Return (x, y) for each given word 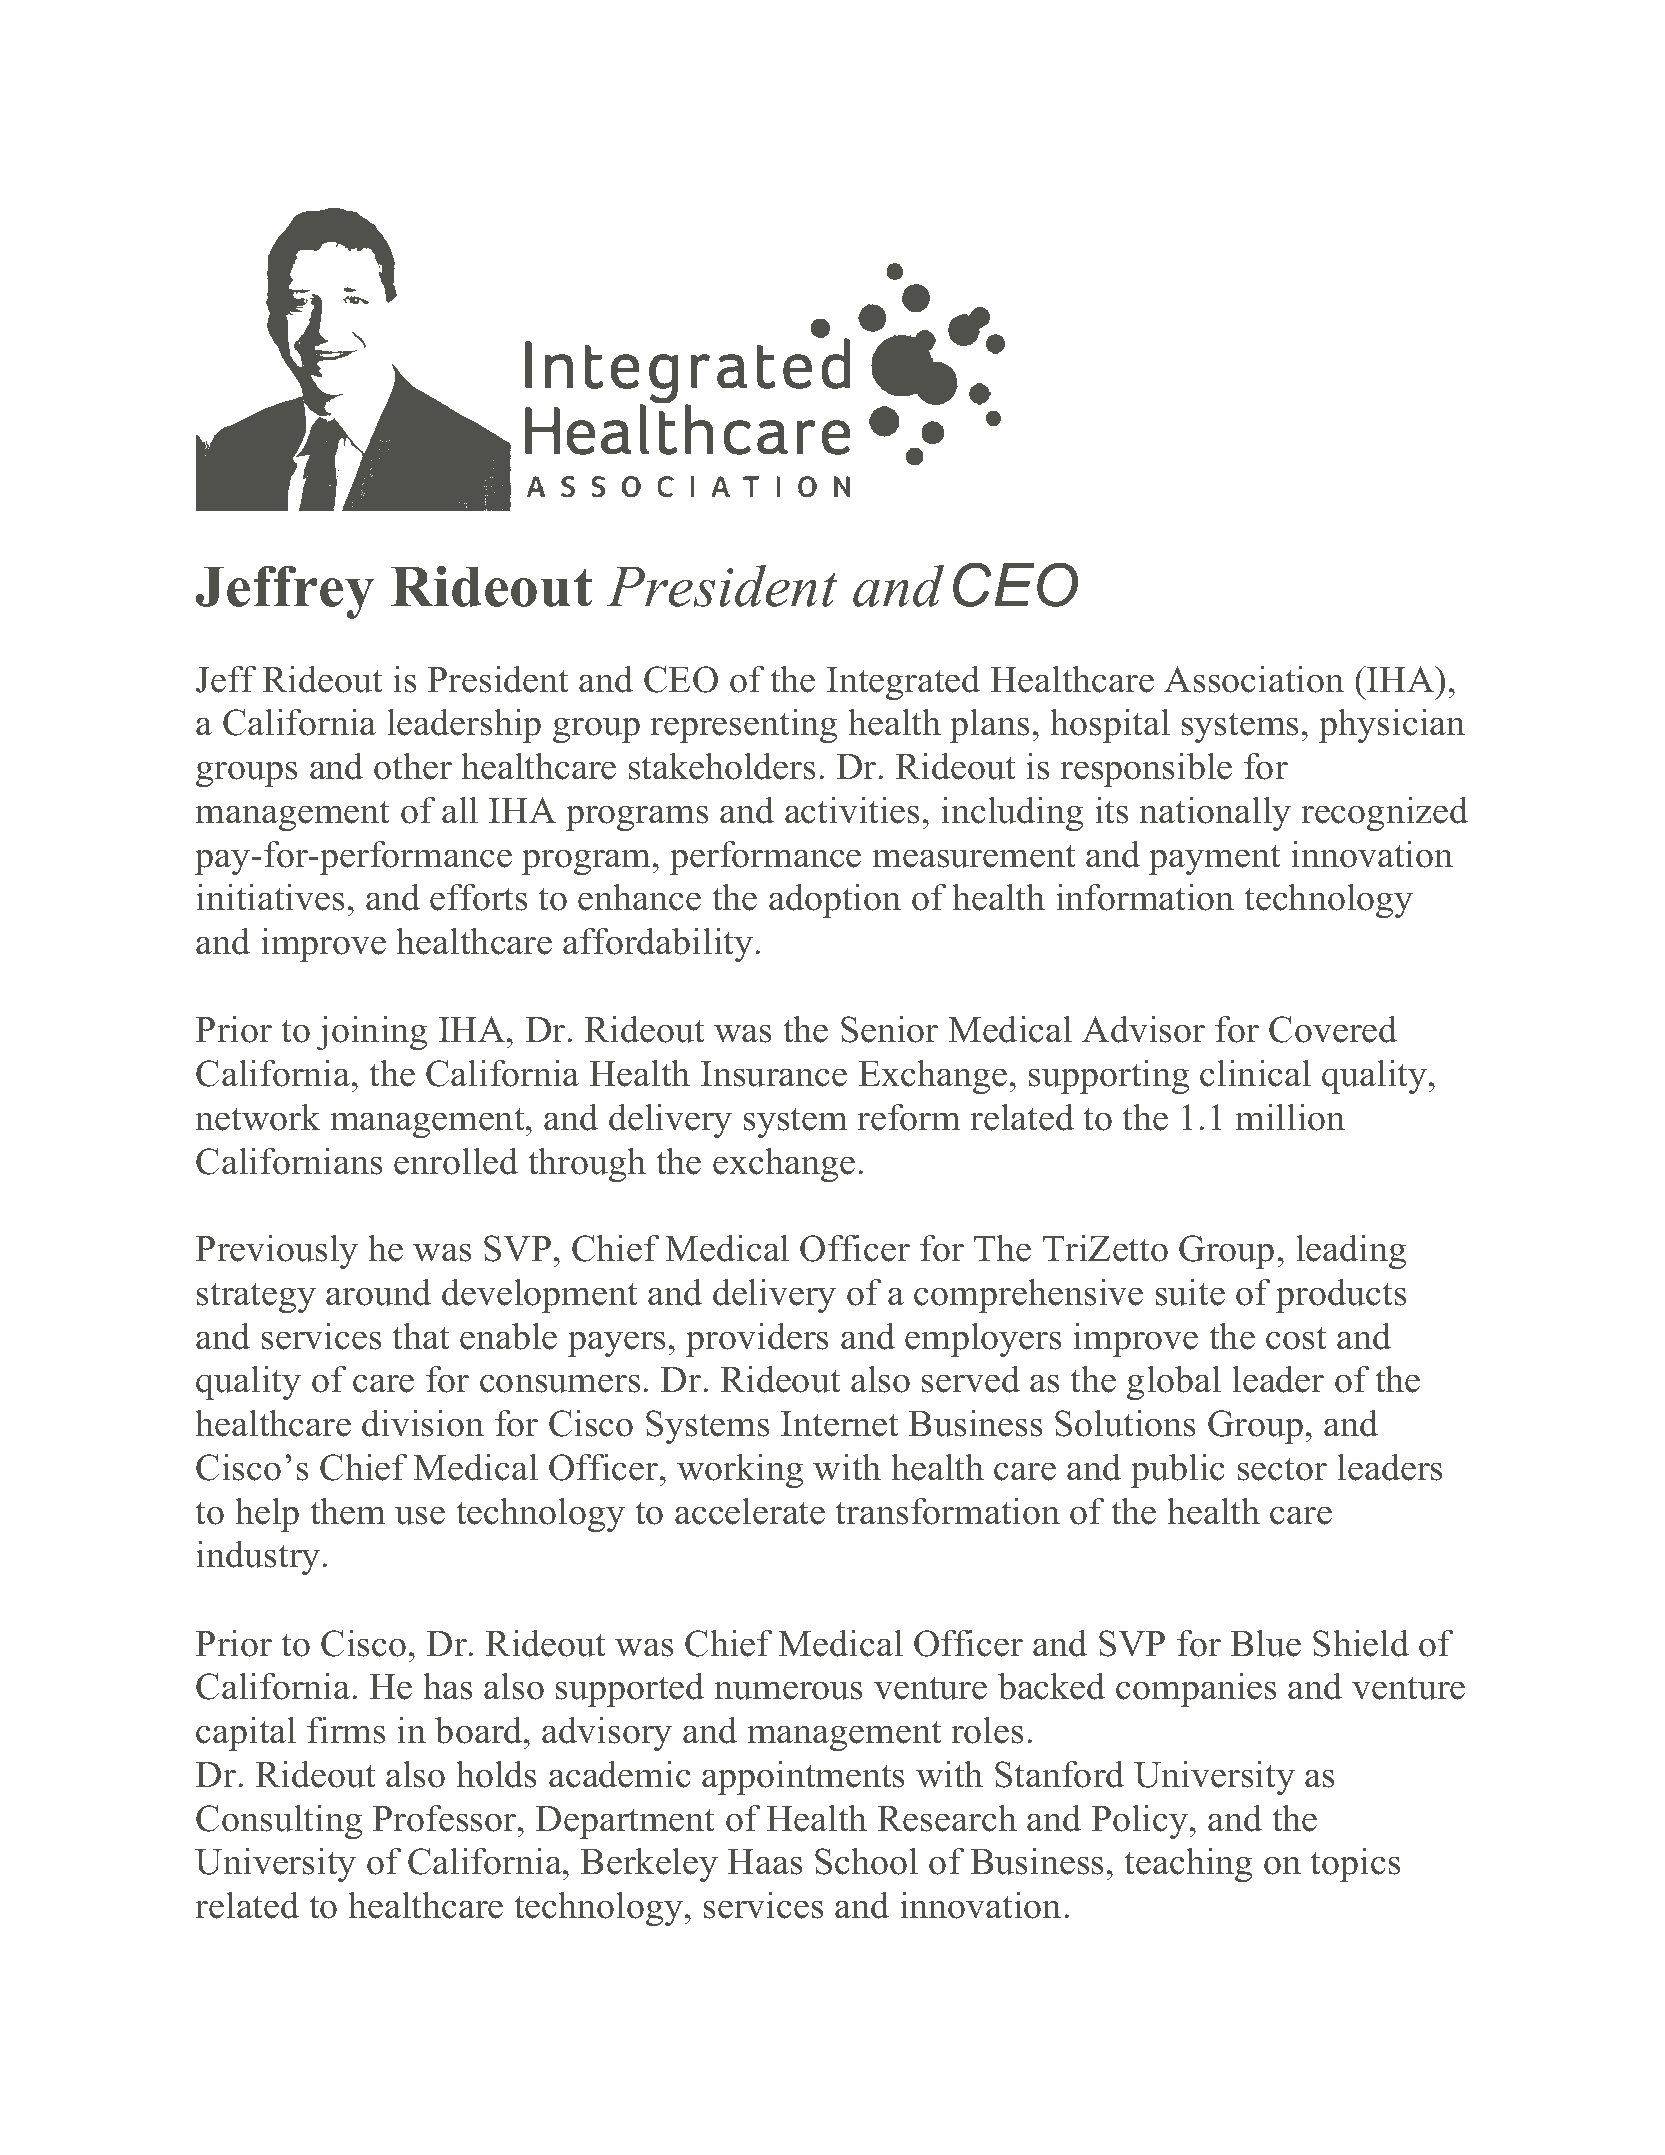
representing (743, 726)
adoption (835, 900)
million (1290, 1117)
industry (259, 1557)
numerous (788, 1690)
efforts (479, 897)
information (1145, 897)
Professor (446, 1818)
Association (1254, 679)
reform (908, 1117)
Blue (1266, 1643)
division (423, 1423)
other (413, 766)
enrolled (456, 1161)
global (1174, 1382)
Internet (839, 1424)
